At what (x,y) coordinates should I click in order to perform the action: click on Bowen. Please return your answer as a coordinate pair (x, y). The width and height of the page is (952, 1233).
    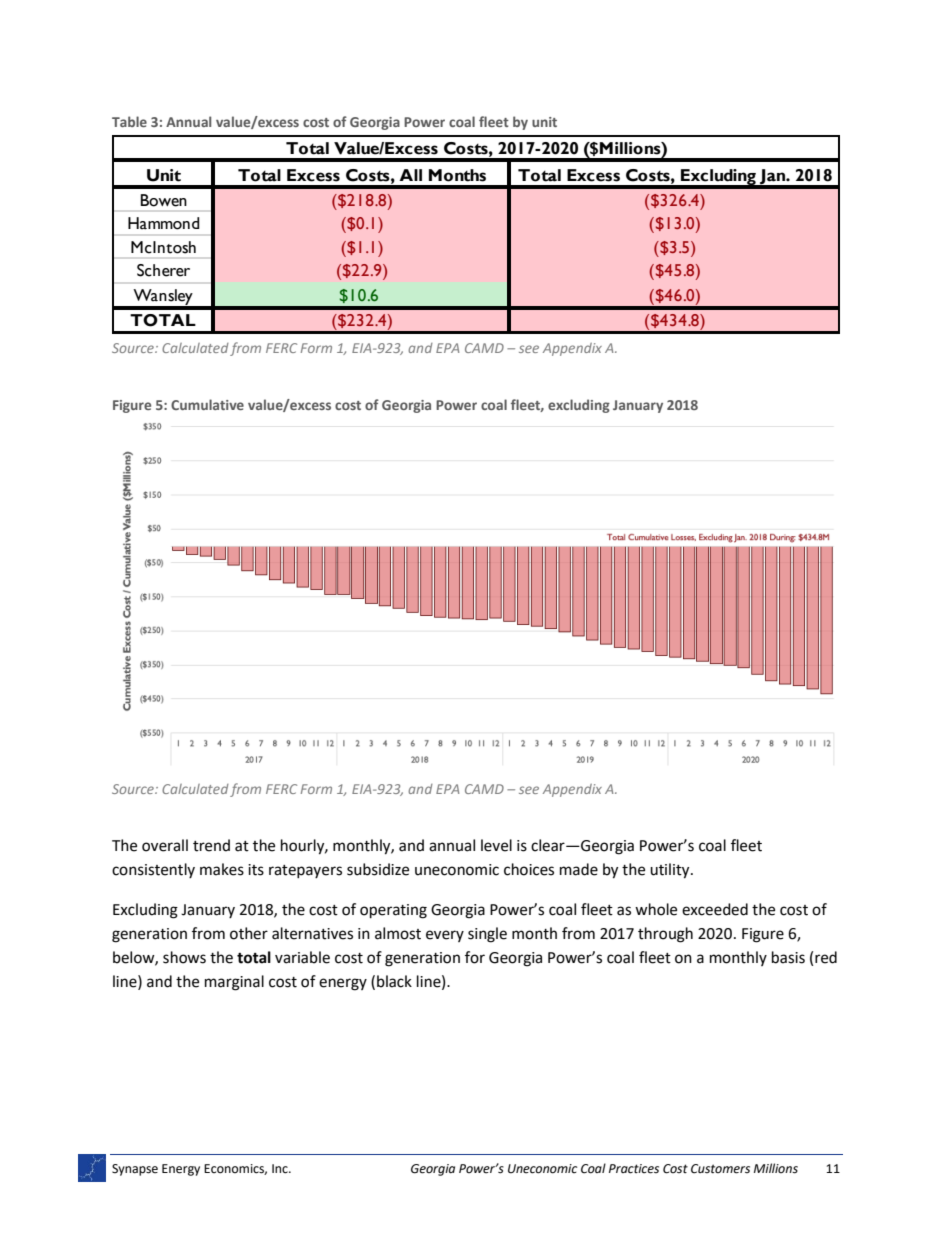
    Looking at the image, I should click on (164, 200).
